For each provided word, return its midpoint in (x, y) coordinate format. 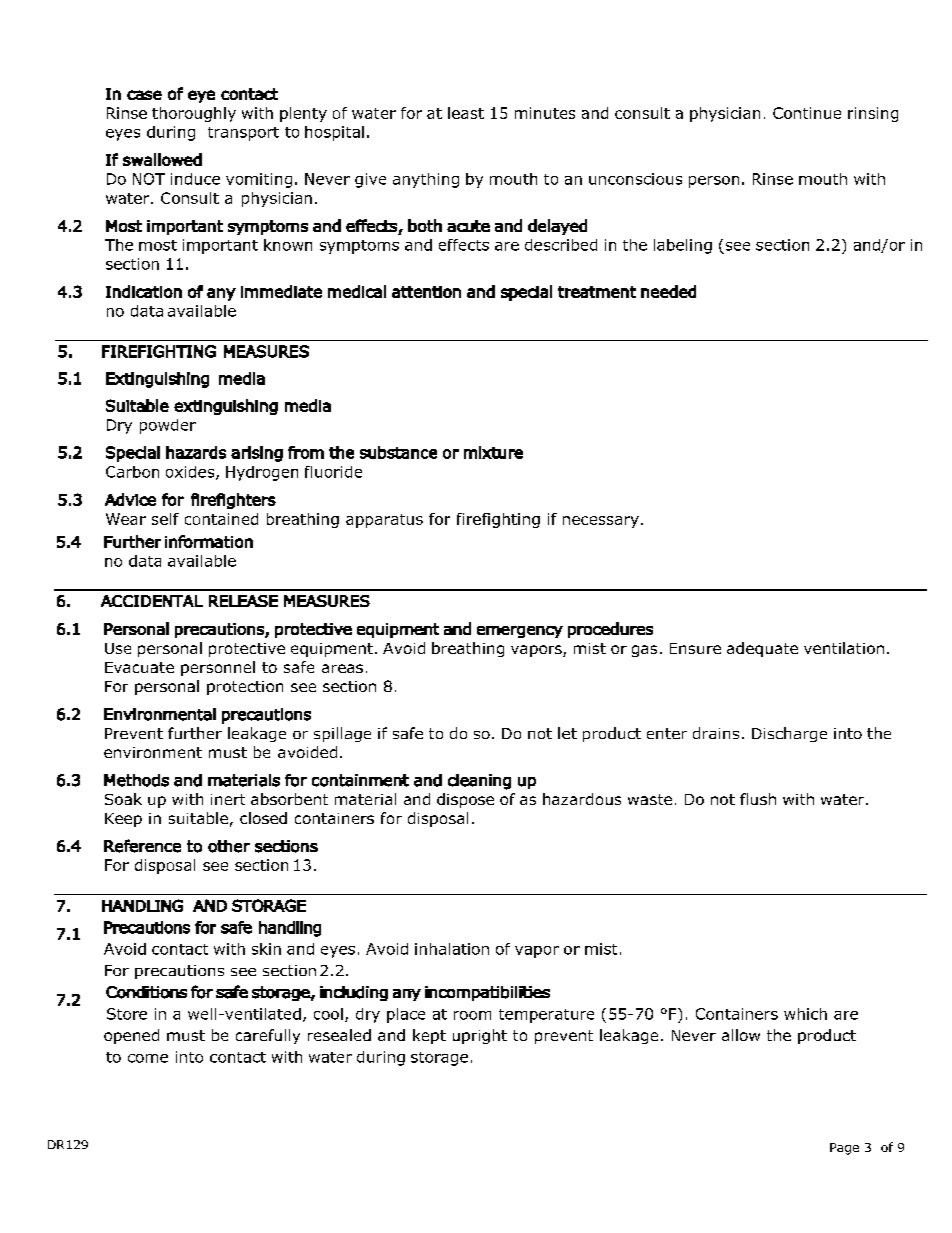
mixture (493, 452)
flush (758, 799)
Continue (807, 113)
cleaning (479, 782)
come (148, 1058)
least (466, 113)
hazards (196, 452)
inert (228, 799)
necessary (601, 522)
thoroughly (194, 114)
